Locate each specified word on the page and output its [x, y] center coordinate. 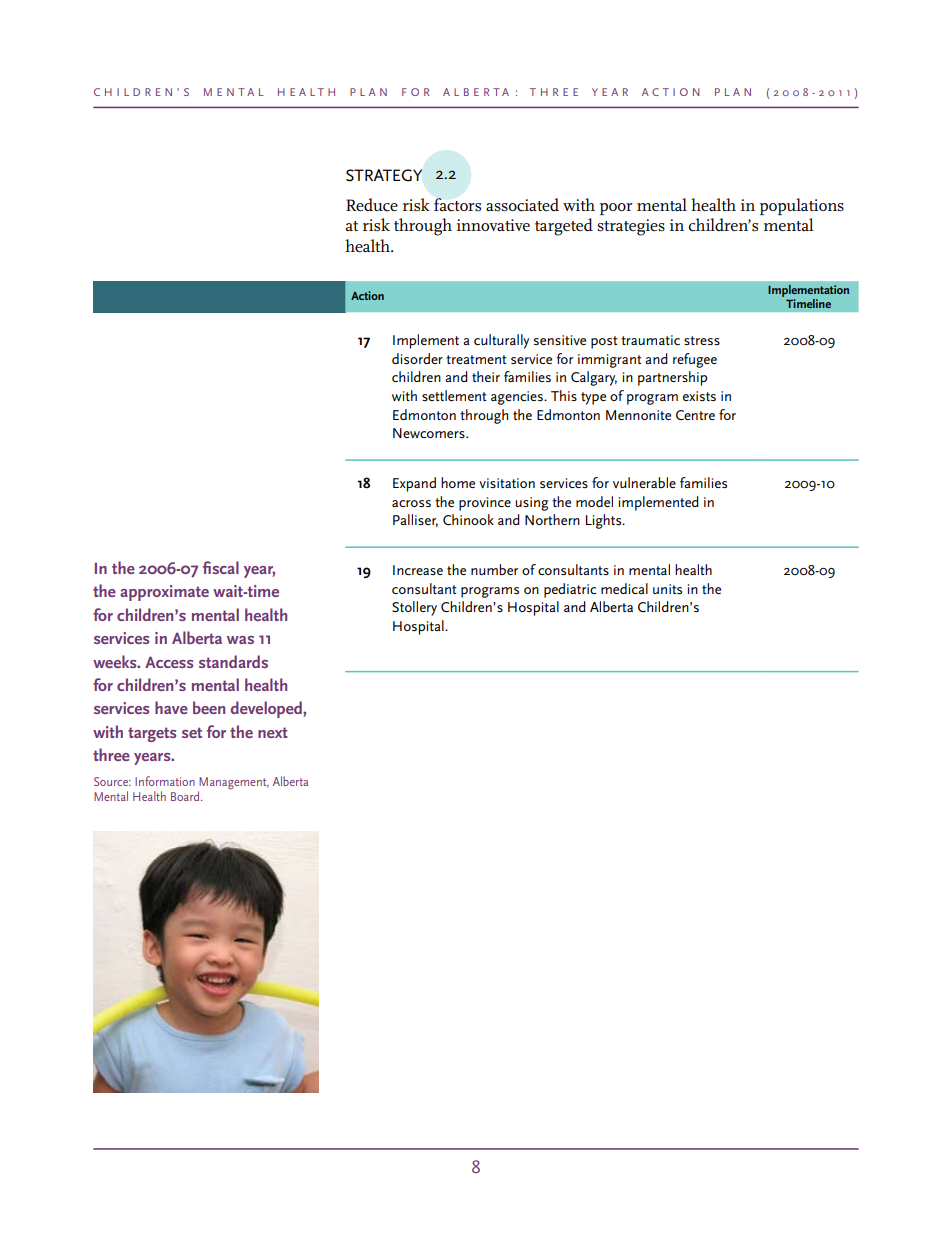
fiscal [221, 567]
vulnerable [644, 482]
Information [165, 781]
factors [457, 205]
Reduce [372, 205]
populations [802, 206]
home [458, 482]
